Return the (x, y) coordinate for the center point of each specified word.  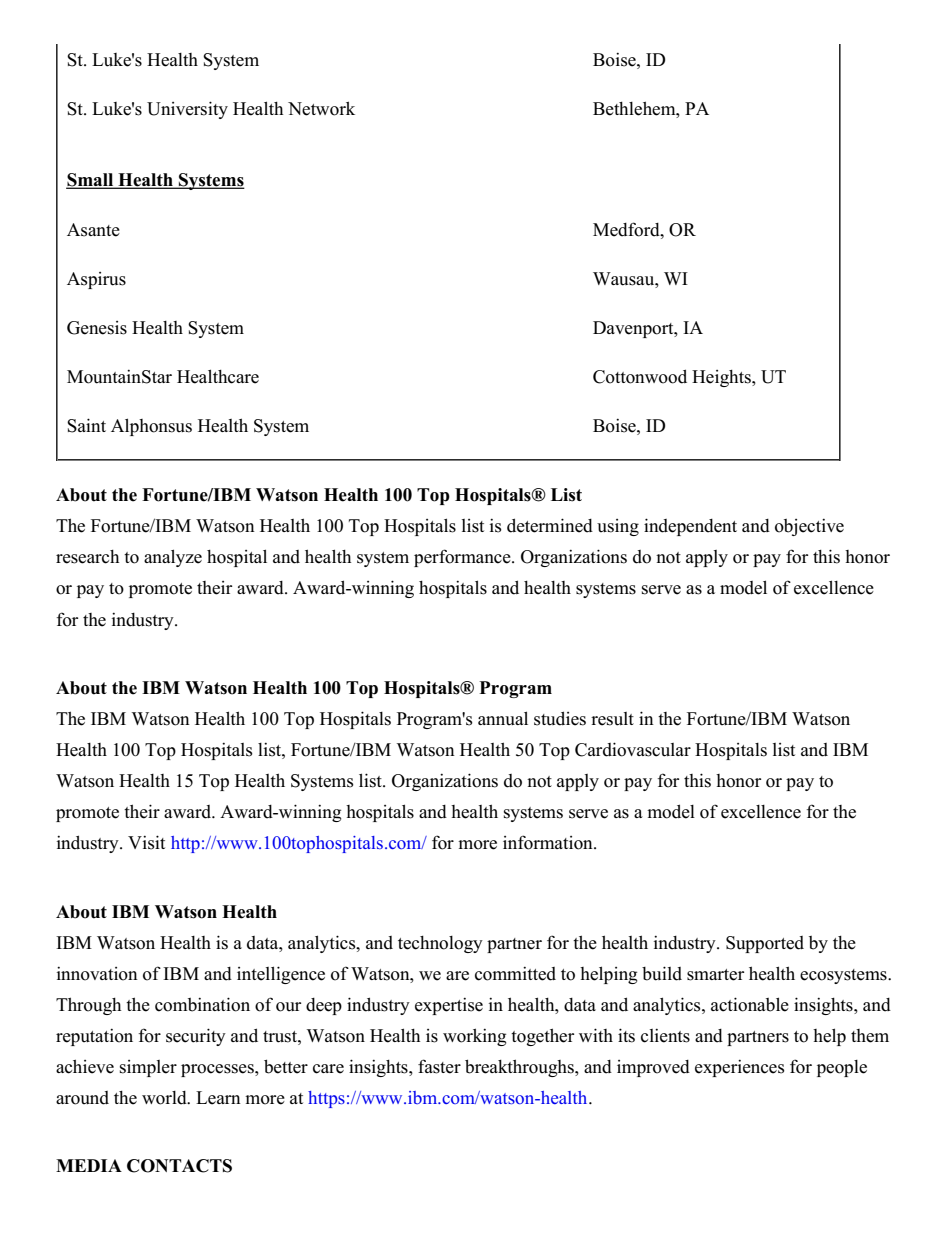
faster (439, 1066)
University (187, 110)
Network (321, 108)
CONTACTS (179, 1166)
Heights (722, 378)
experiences (740, 1068)
